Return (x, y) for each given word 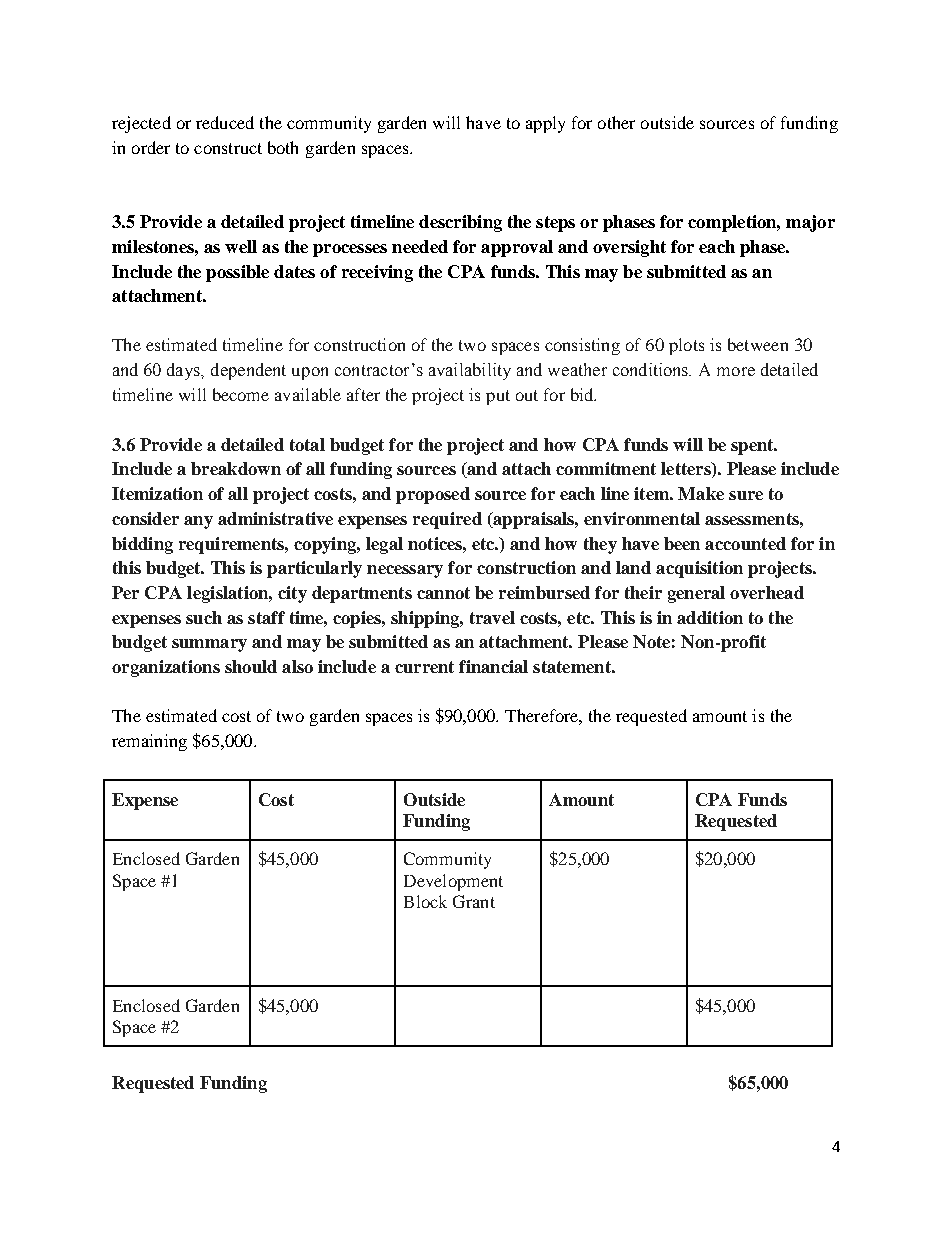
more (736, 371)
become (241, 394)
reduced (225, 122)
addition (710, 617)
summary (209, 645)
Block (425, 901)
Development (453, 882)
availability (470, 371)
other (616, 122)
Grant (474, 901)
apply (545, 124)
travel (492, 617)
